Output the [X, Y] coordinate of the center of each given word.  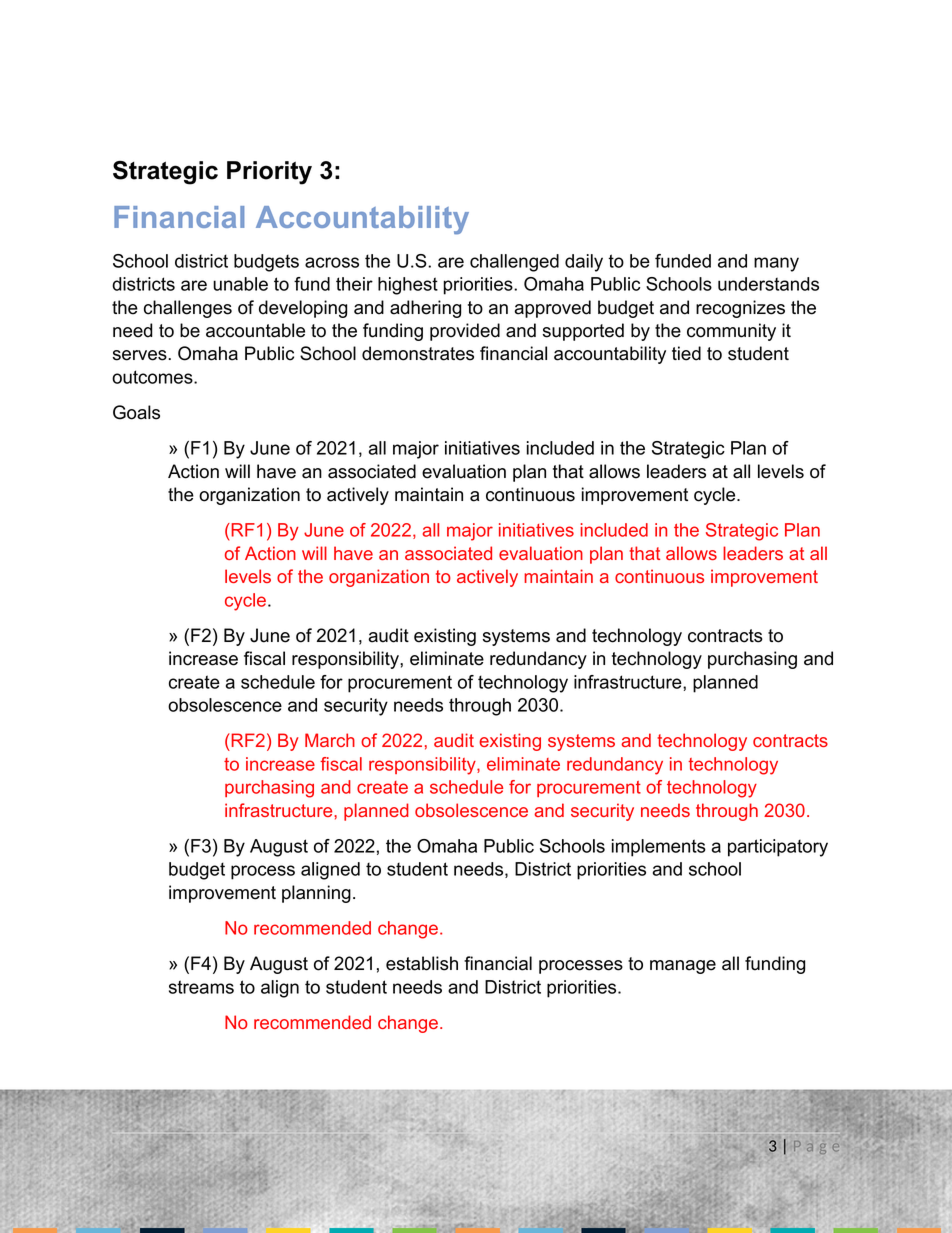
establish [422, 963]
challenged [514, 263]
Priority [269, 173]
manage [683, 967]
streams [201, 987]
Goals [136, 412]
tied [686, 353]
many [776, 264]
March [330, 740]
